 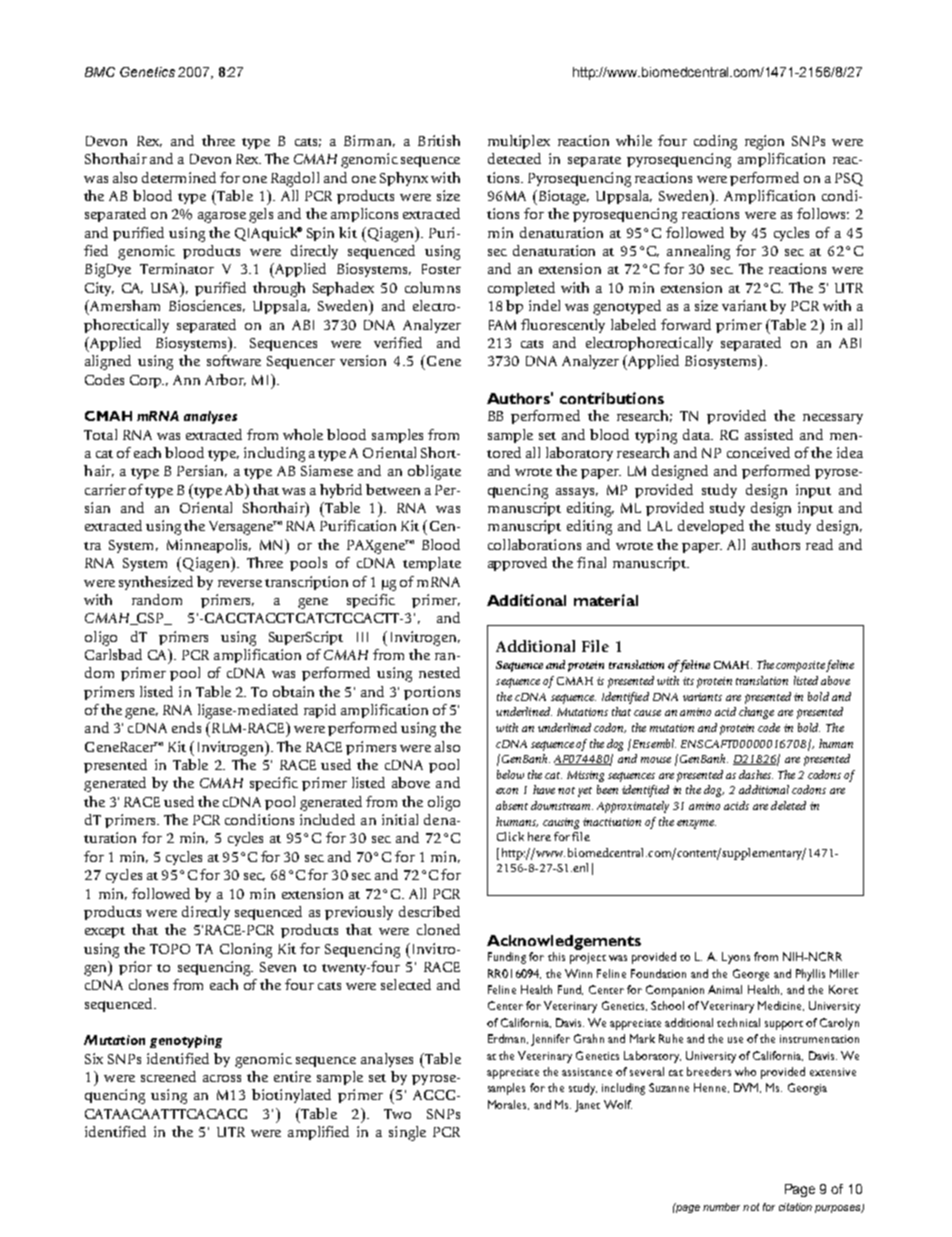 I want to click on nested, so click(x=439, y=672).
